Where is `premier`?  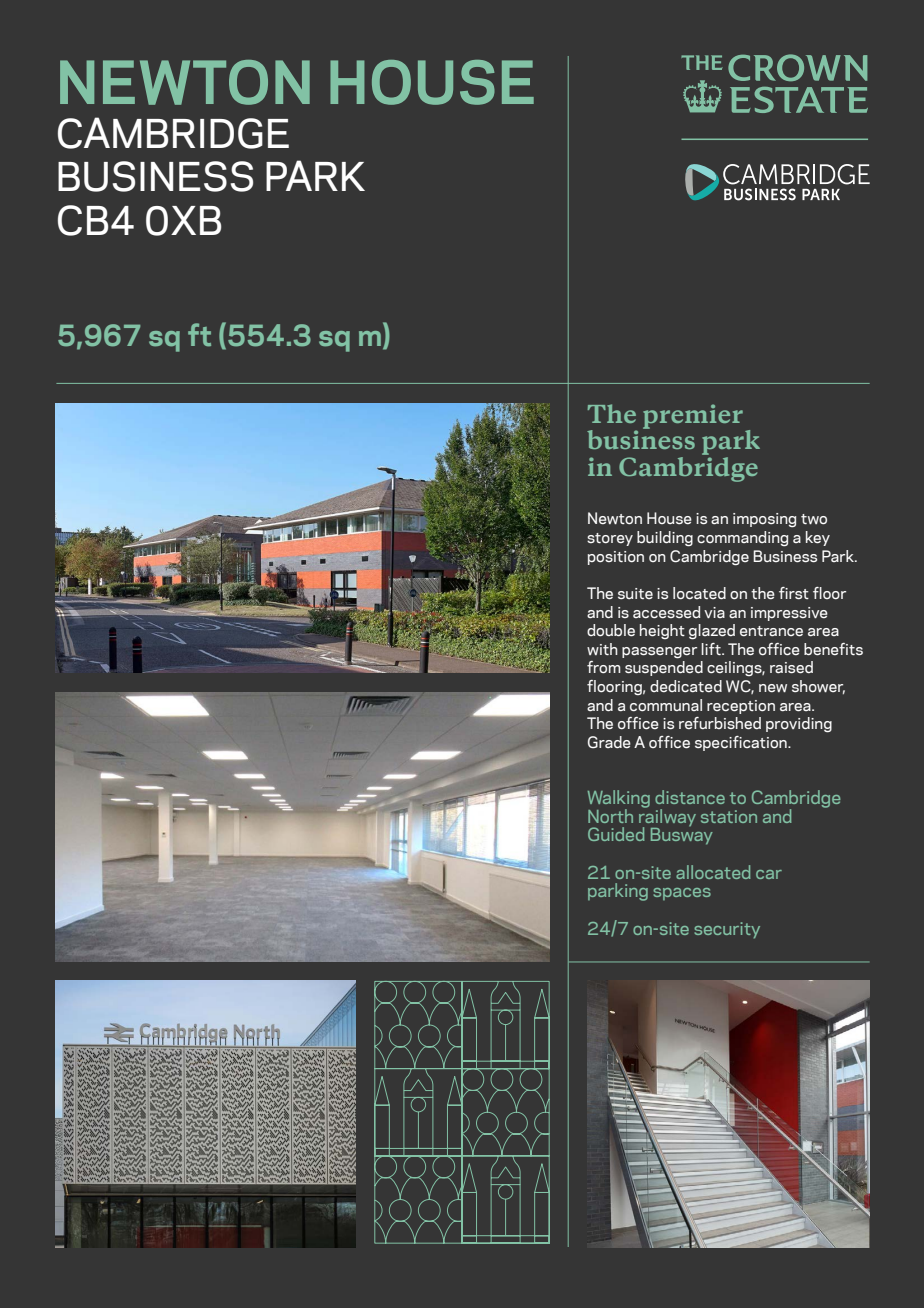 premier is located at coordinates (693, 416).
